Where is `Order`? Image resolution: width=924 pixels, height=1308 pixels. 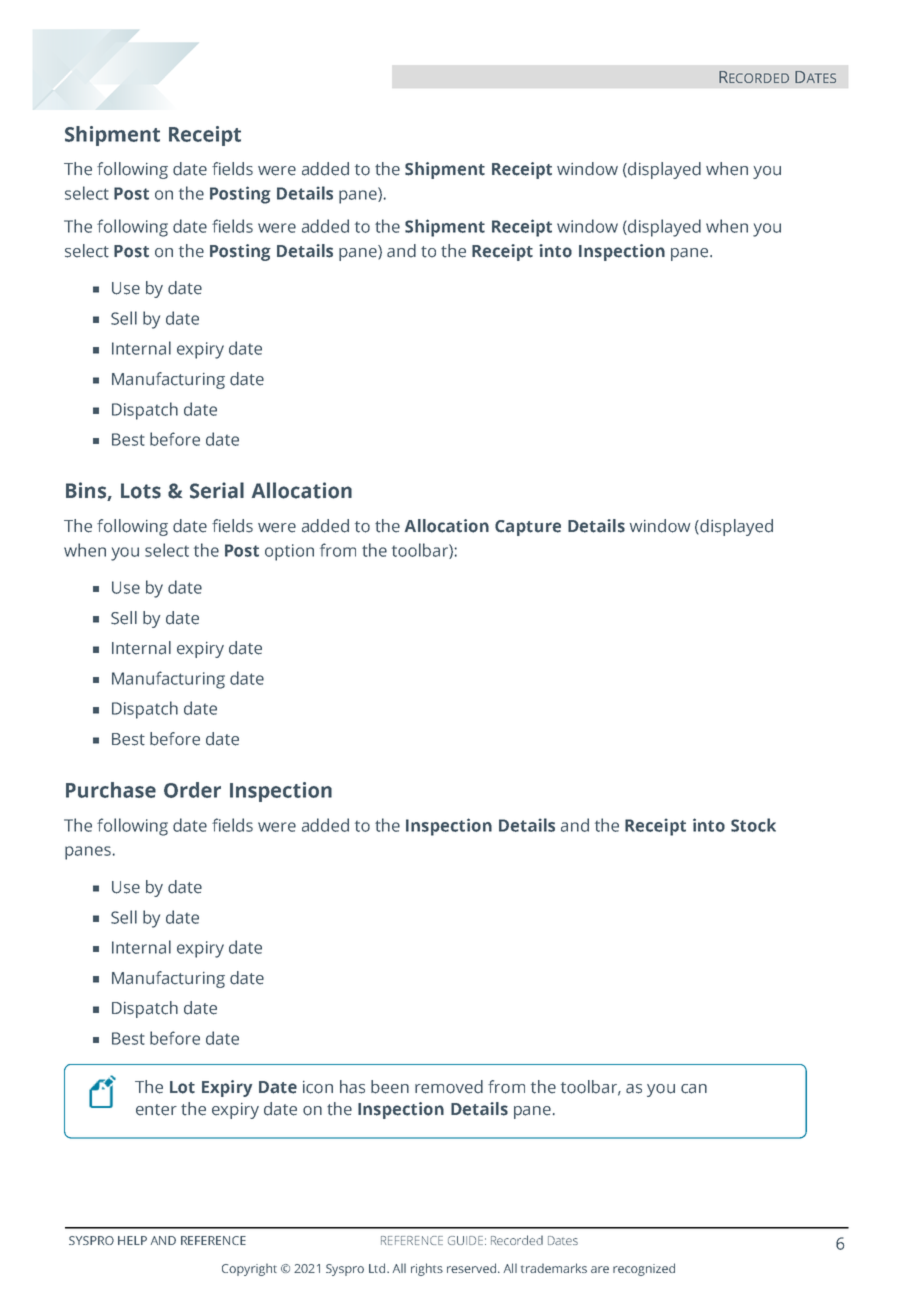 Order is located at coordinates (192, 790).
